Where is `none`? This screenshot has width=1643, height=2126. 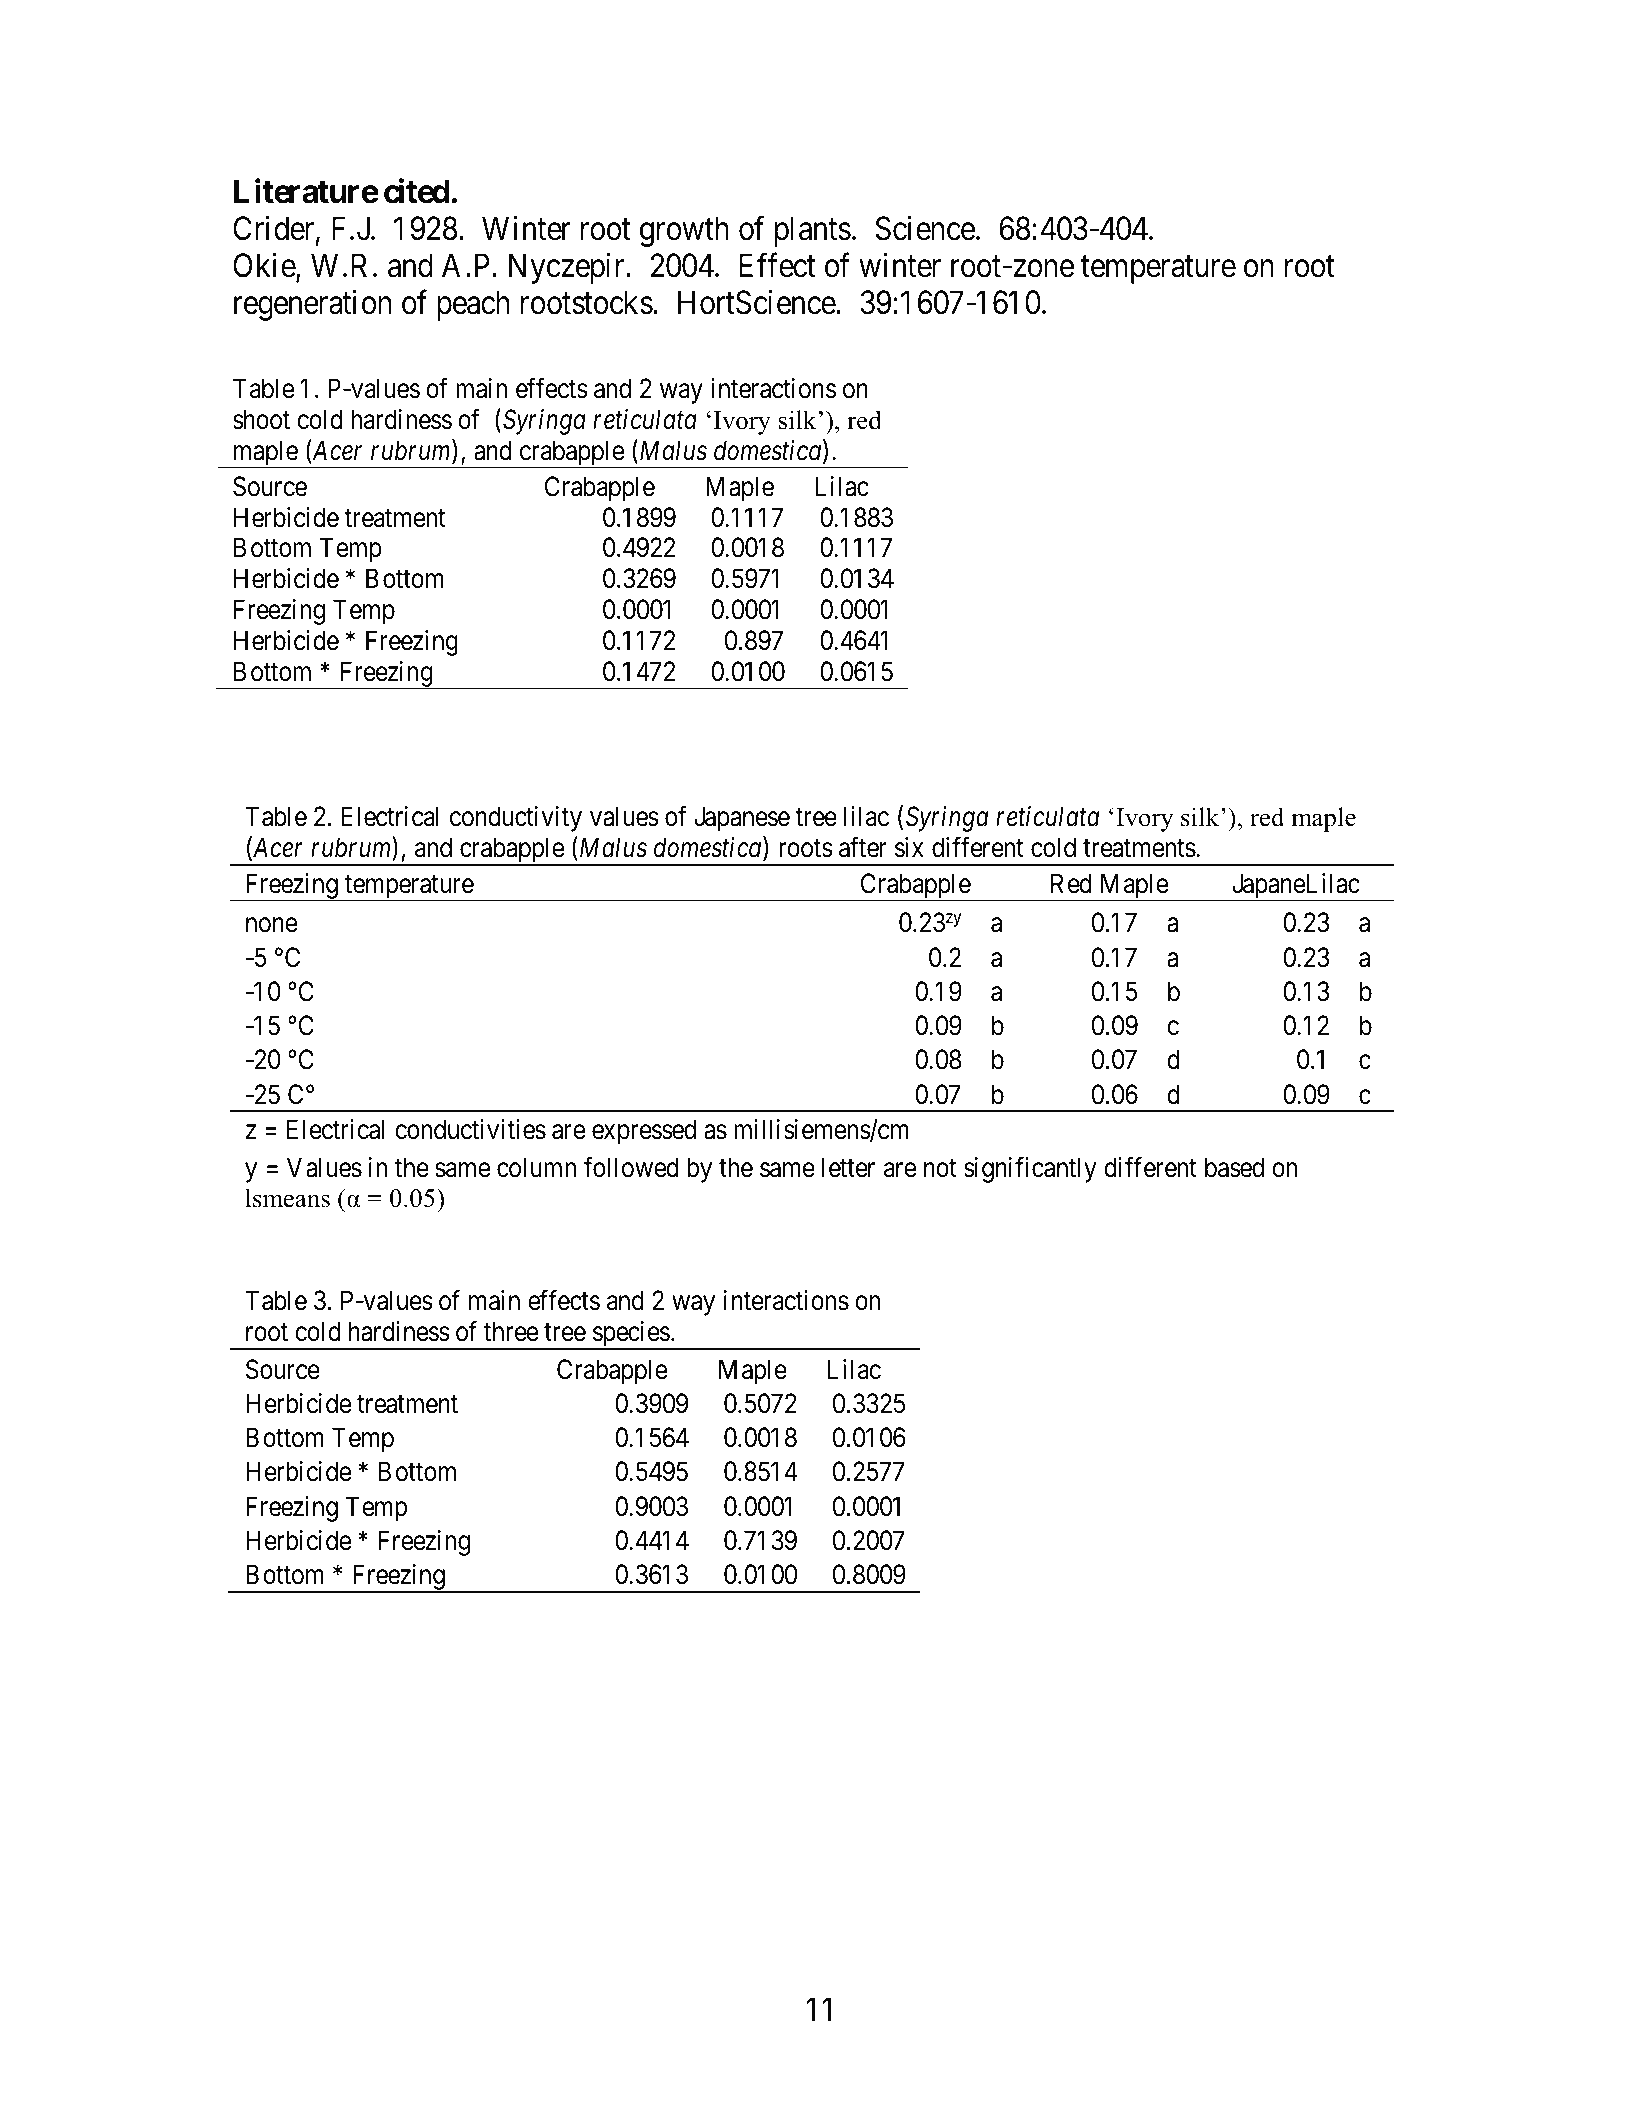
none is located at coordinates (271, 925).
